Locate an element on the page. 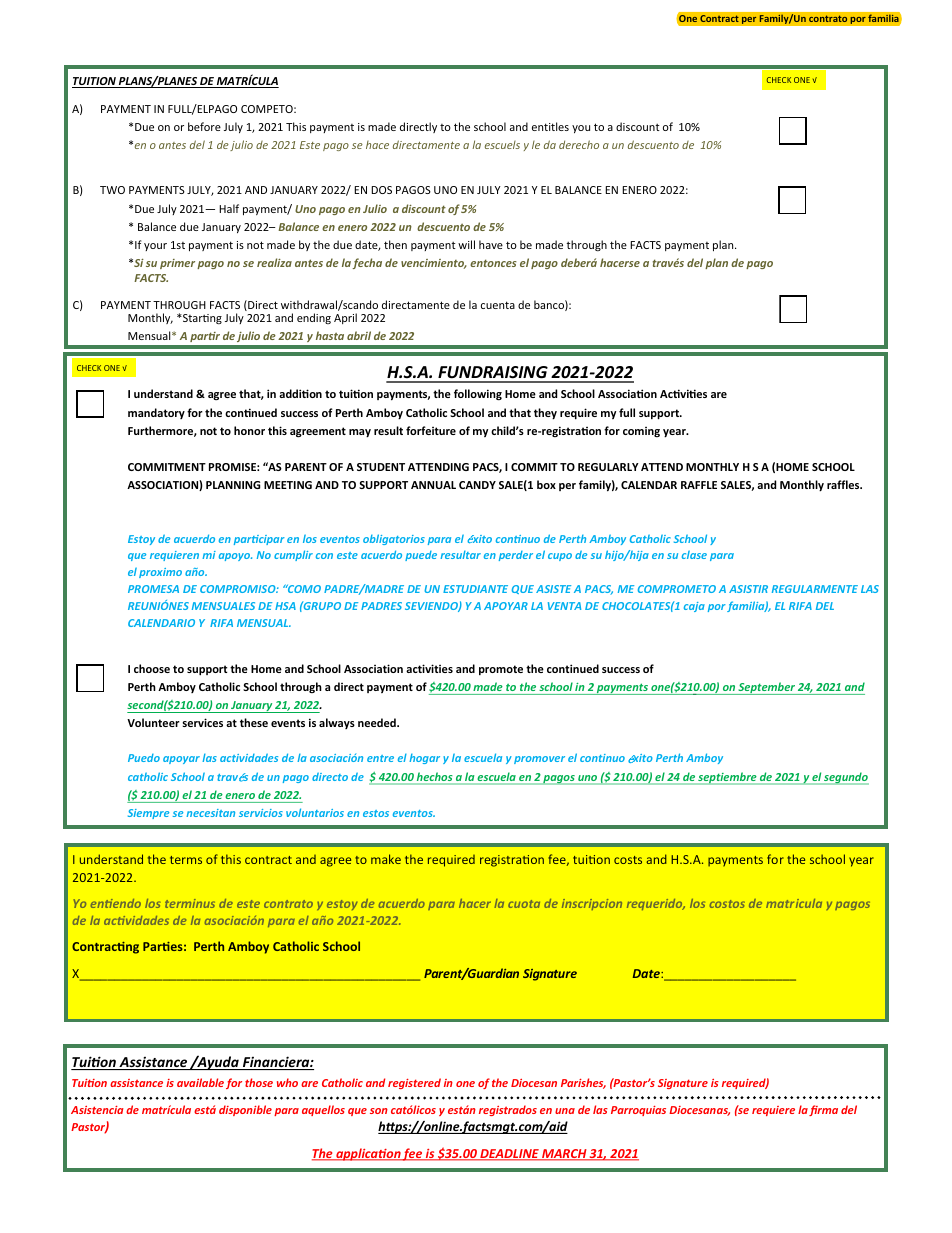 Image resolution: width=952 pixels, height=1233 pixels. choose is located at coordinates (152, 668).
